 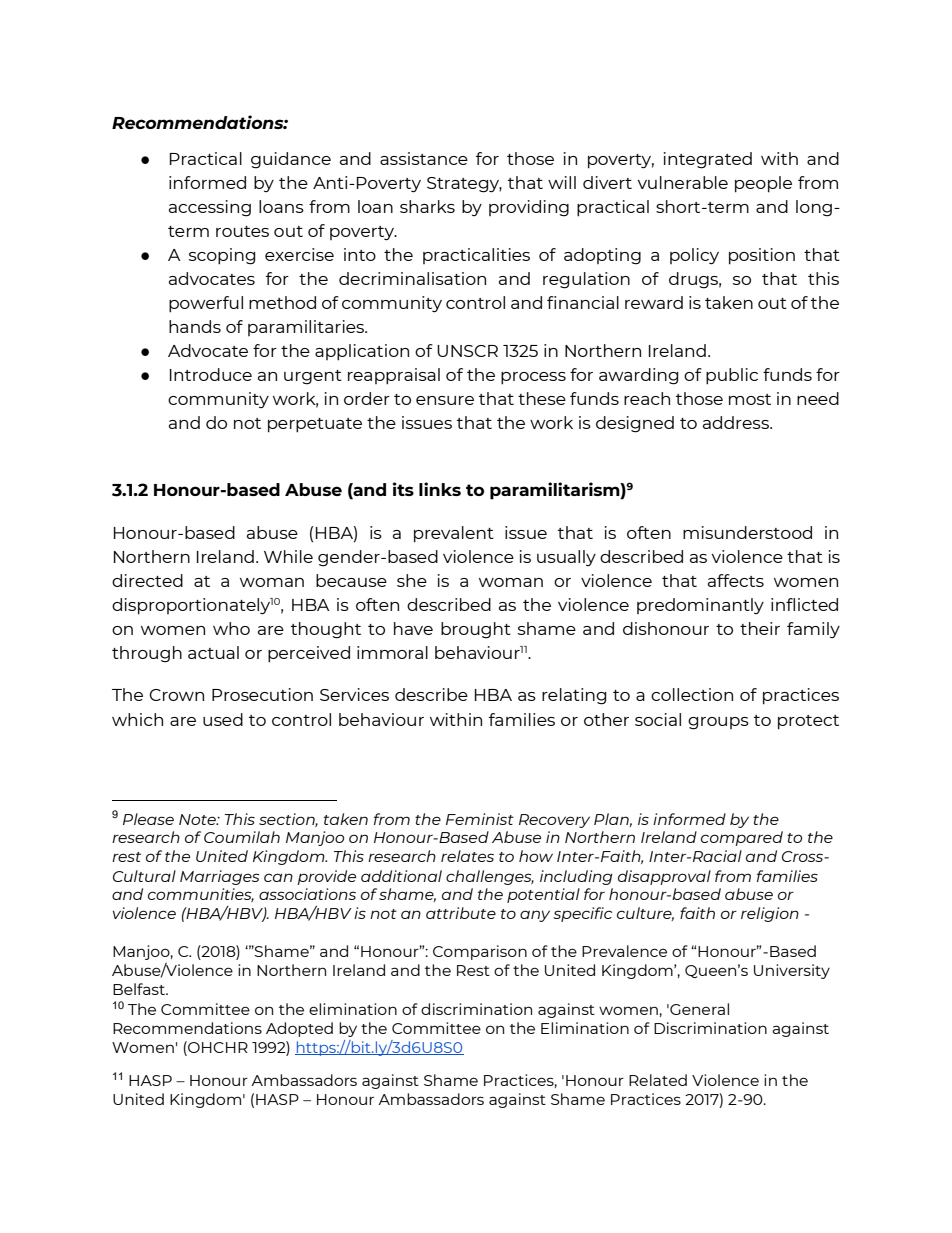 What do you see at coordinates (440, 489) in the screenshot?
I see `links` at bounding box center [440, 489].
